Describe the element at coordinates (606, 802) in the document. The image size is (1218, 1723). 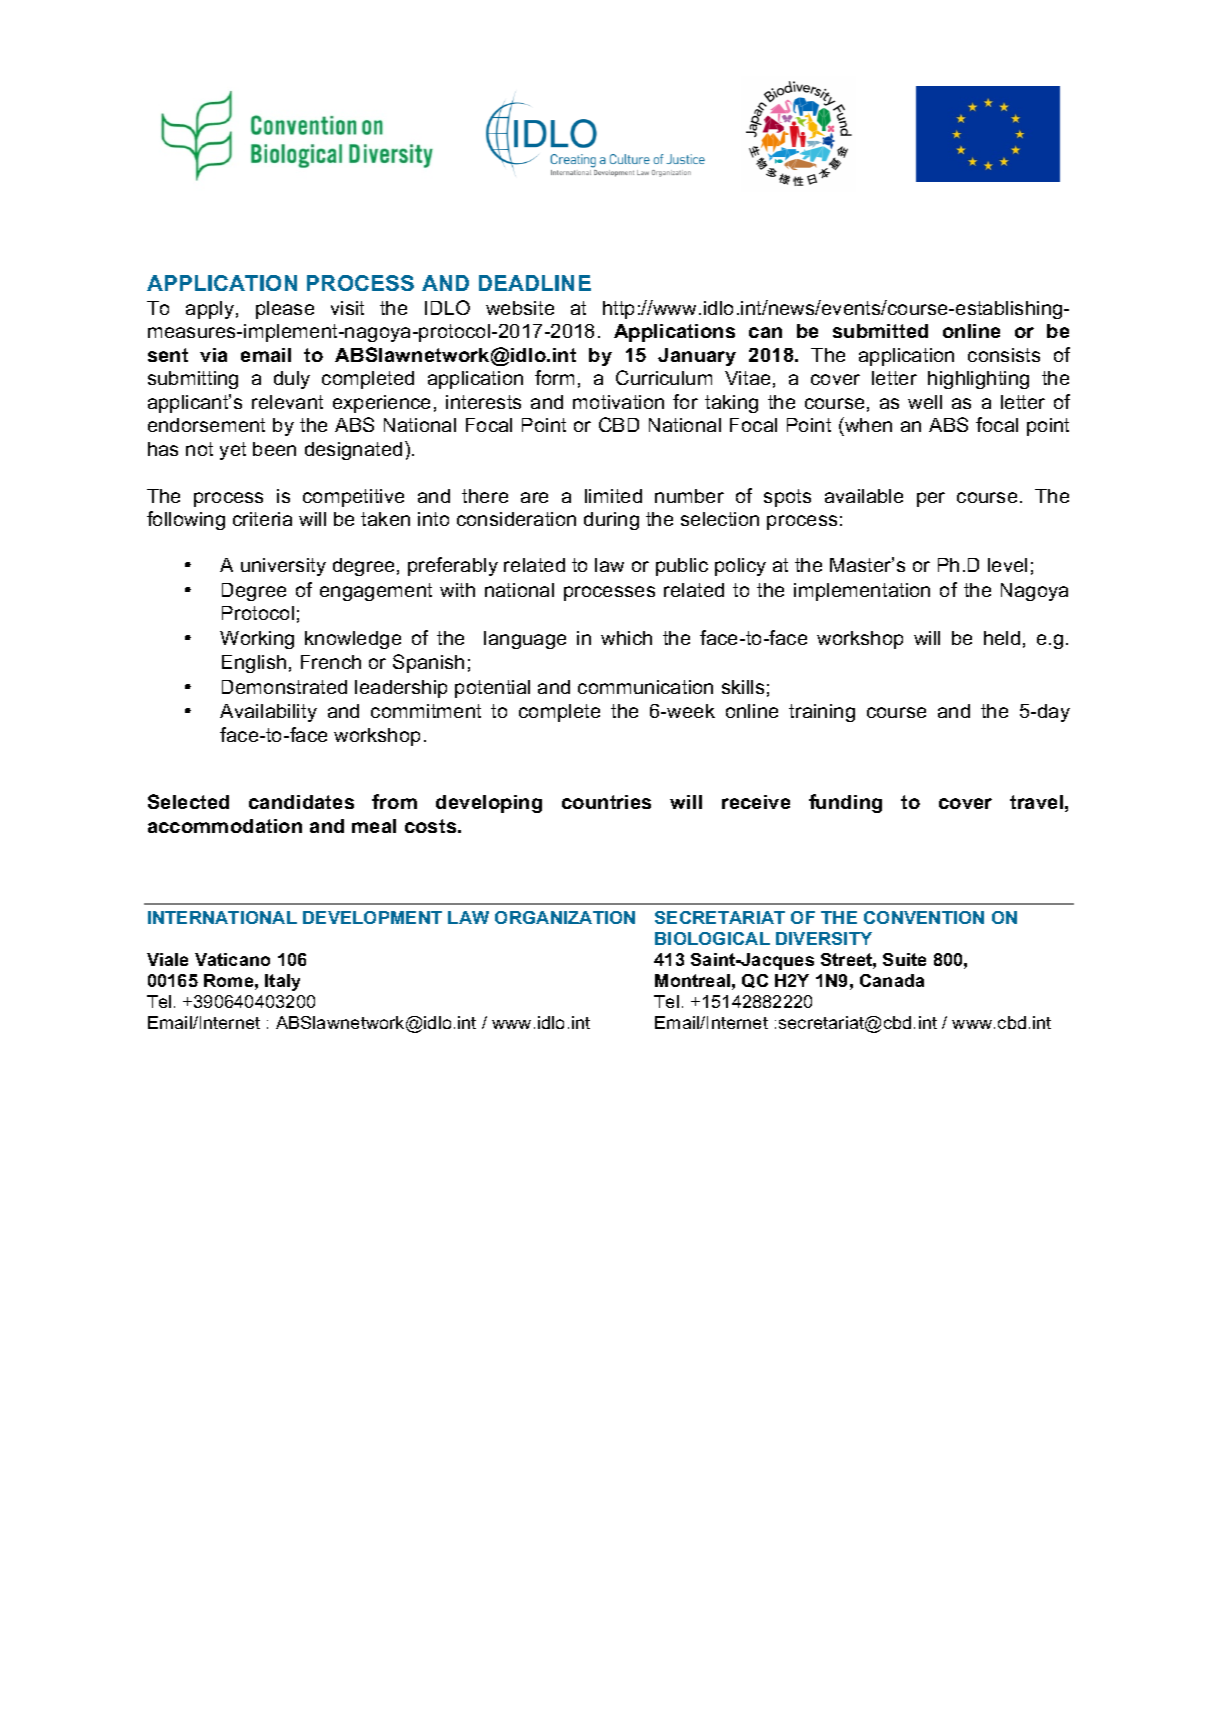
I see `countries` at that location.
